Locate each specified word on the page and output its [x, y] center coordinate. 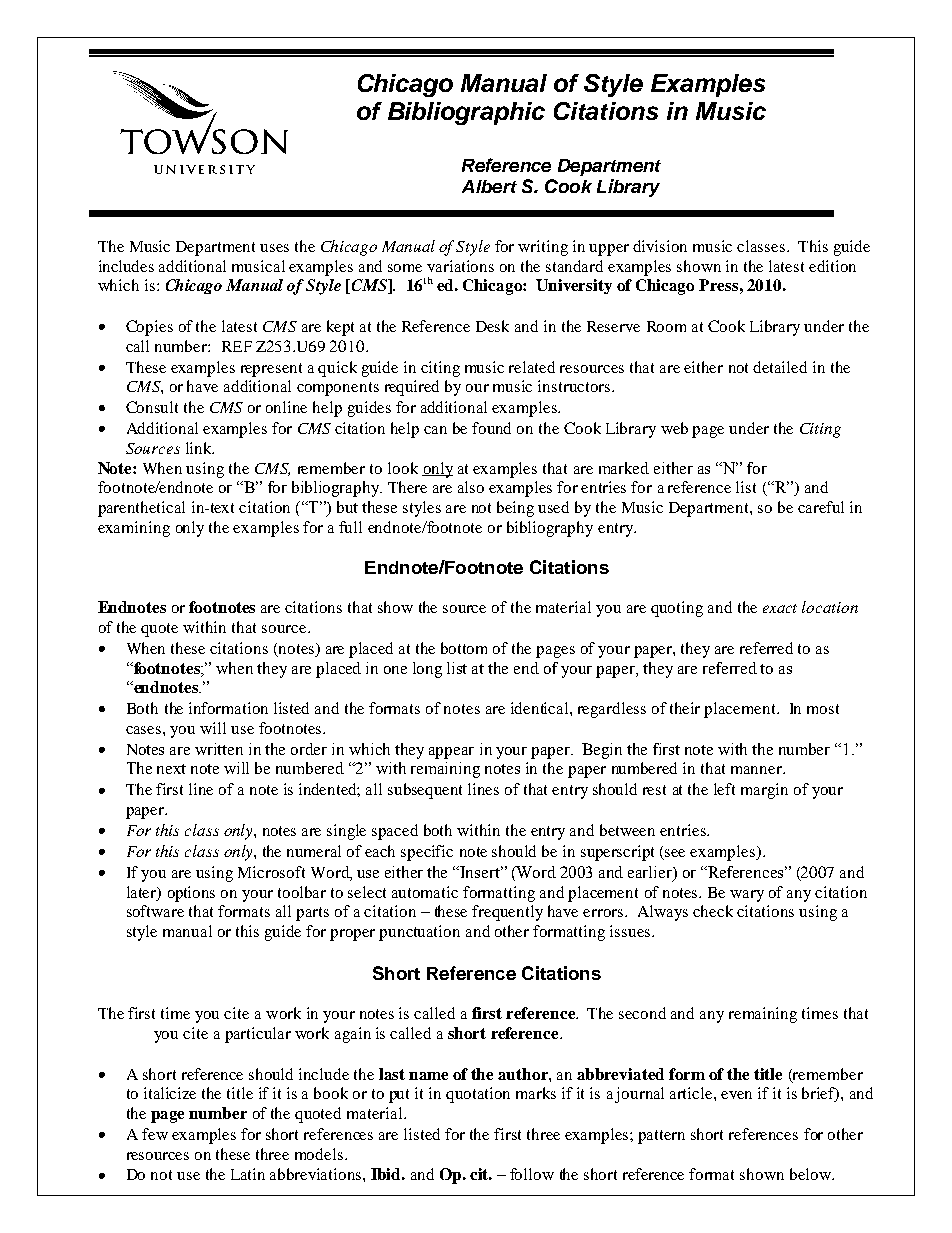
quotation [478, 1095]
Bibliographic [466, 113]
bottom [464, 648]
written [219, 749]
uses [274, 248]
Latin [248, 1174]
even [736, 1095]
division [660, 246]
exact [780, 608]
